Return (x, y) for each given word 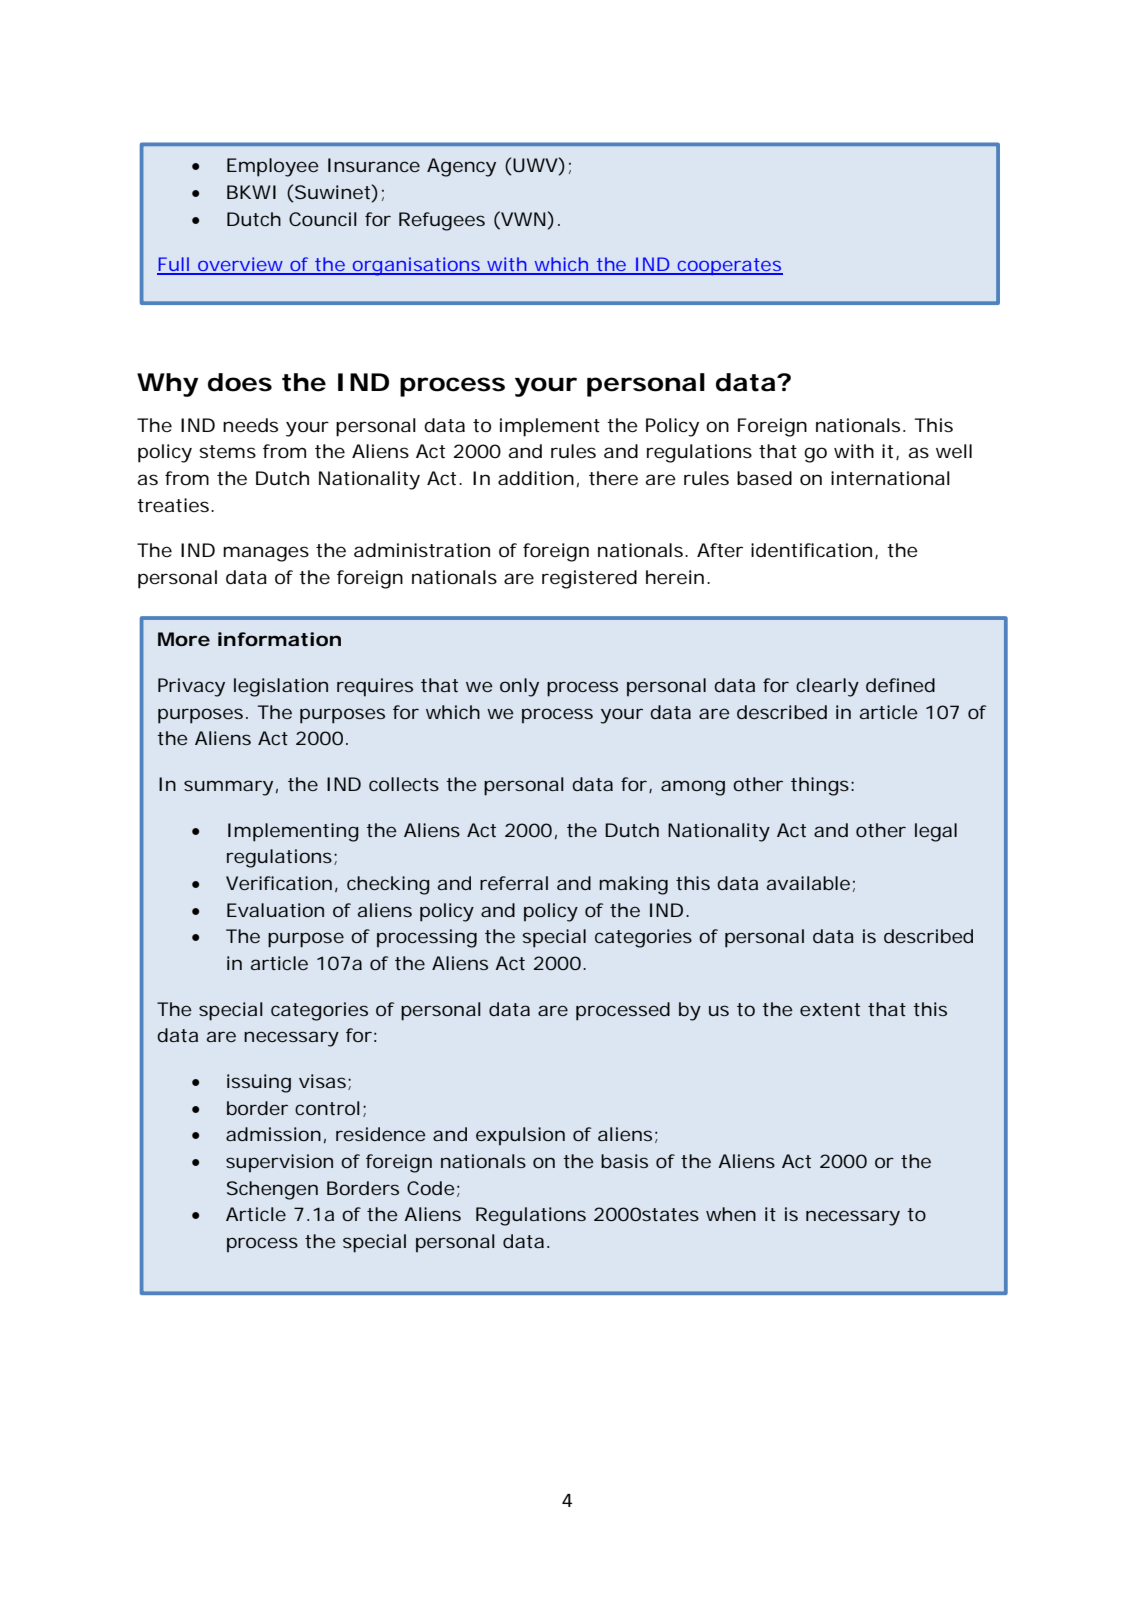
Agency (461, 167)
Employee (273, 167)
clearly (827, 687)
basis (624, 1161)
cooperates (729, 266)
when (731, 1214)
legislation (281, 687)
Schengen (272, 1190)
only (519, 687)
